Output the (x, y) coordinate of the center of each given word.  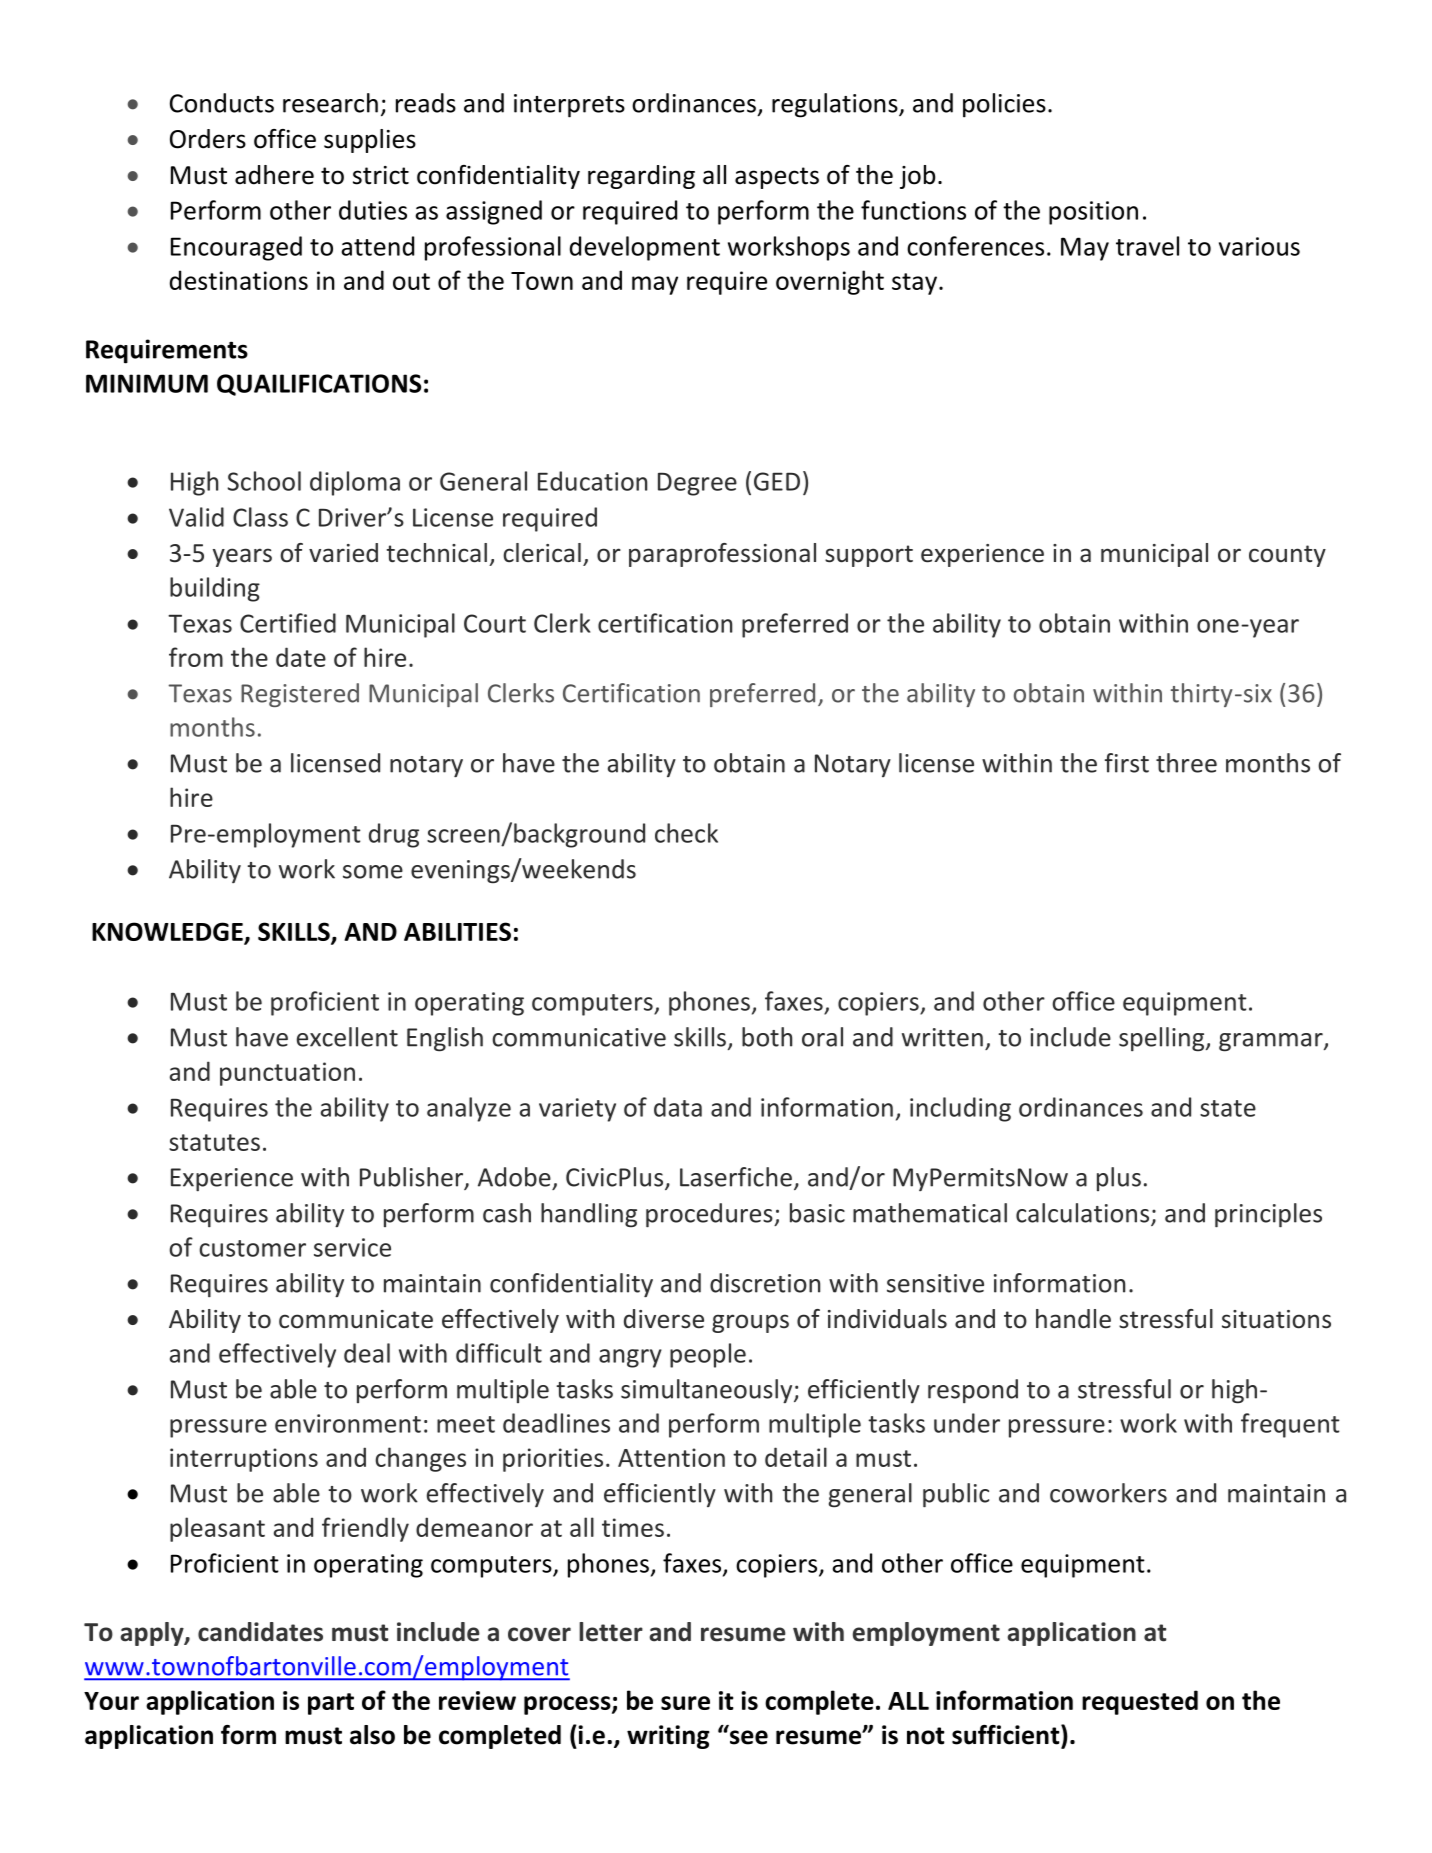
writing (668, 1737)
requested (1140, 1702)
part (331, 1704)
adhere (274, 175)
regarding (641, 177)
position (1093, 213)
